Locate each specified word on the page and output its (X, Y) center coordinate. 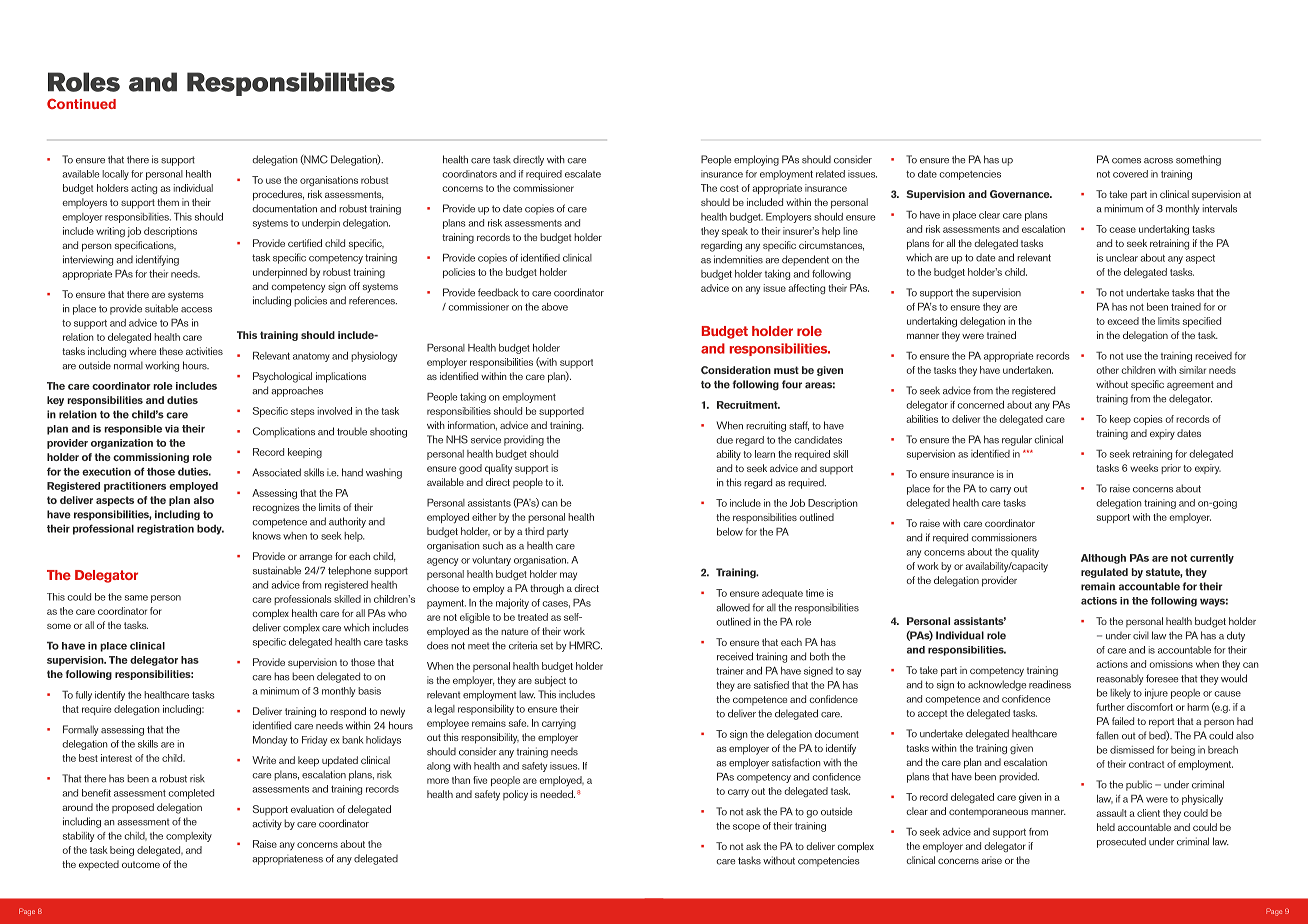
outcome (141, 864)
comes (1126, 161)
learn (765, 454)
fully (83, 696)
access (196, 310)
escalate (583, 174)
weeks (1144, 468)
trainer (730, 671)
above (555, 307)
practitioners (135, 487)
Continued (81, 103)
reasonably (1120, 679)
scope (746, 828)
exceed (1123, 321)
